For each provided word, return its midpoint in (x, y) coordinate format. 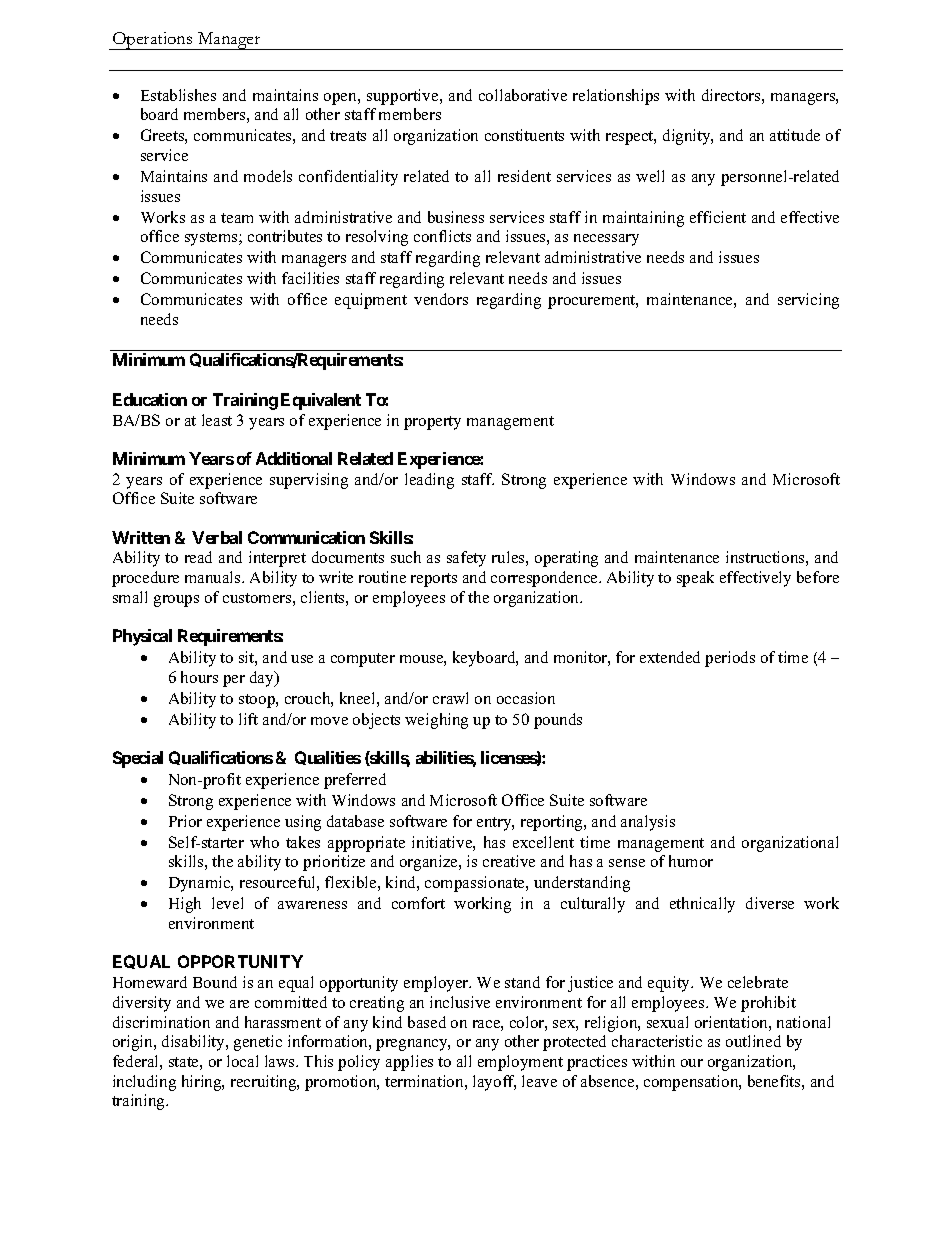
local (242, 1061)
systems (212, 239)
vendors (441, 299)
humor (691, 861)
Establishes (178, 95)
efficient (718, 217)
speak (695, 579)
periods (730, 659)
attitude (795, 135)
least (217, 420)
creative (509, 861)
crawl (450, 698)
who (264, 842)
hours (199, 677)
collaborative (523, 95)
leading (429, 481)
